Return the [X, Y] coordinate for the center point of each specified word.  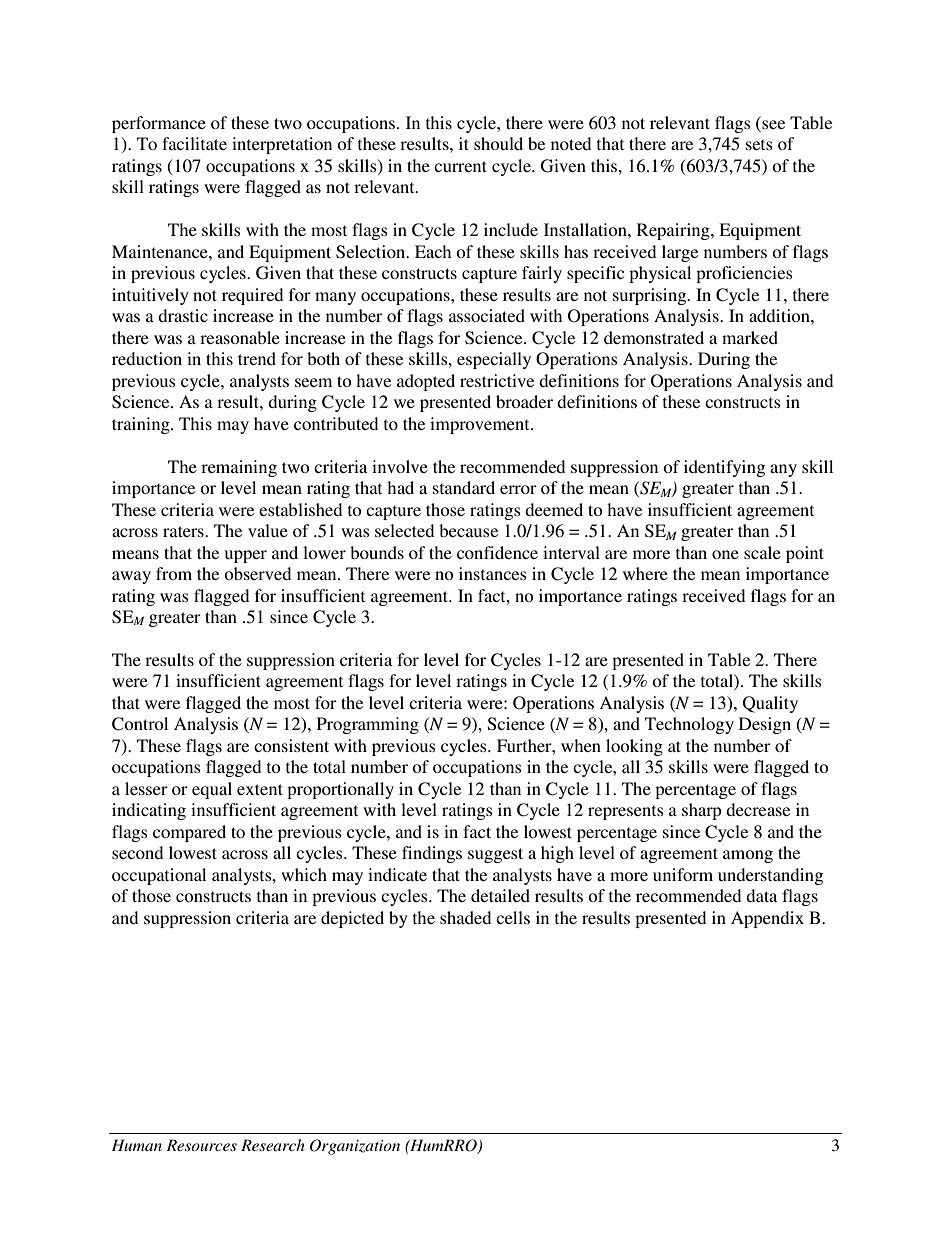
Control [140, 724]
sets [759, 144]
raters [184, 531]
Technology [689, 725]
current [460, 166]
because [468, 530]
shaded [465, 917]
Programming [368, 725]
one [725, 554]
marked [750, 337]
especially [494, 360]
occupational [159, 876]
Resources [201, 1145]
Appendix [767, 919]
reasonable [240, 337]
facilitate [194, 143]
